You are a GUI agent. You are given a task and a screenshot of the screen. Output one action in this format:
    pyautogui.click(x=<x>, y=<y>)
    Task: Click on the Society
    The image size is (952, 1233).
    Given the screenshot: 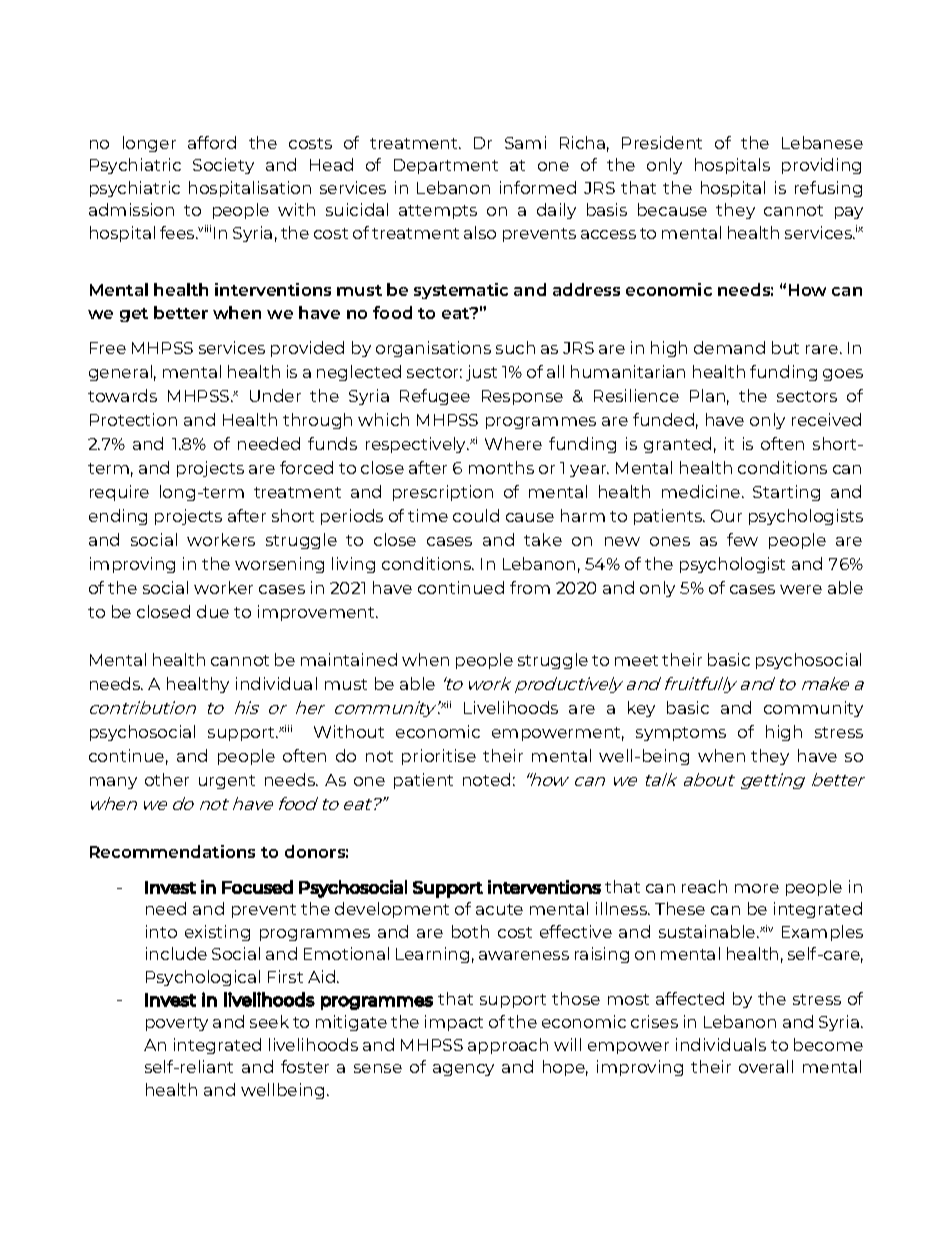 What is the action you would take?
    pyautogui.click(x=223, y=166)
